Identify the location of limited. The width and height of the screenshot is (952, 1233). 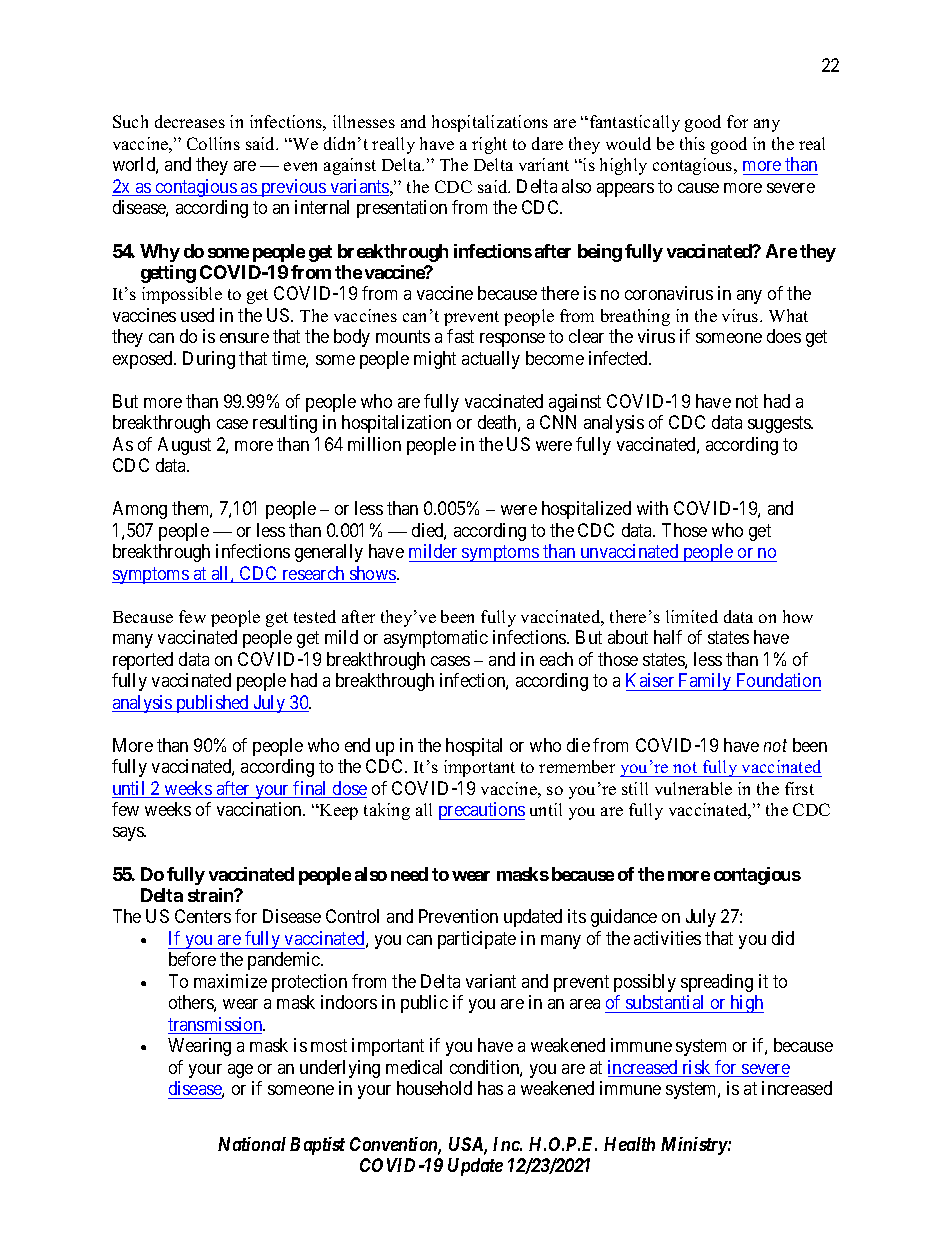
(692, 616).
